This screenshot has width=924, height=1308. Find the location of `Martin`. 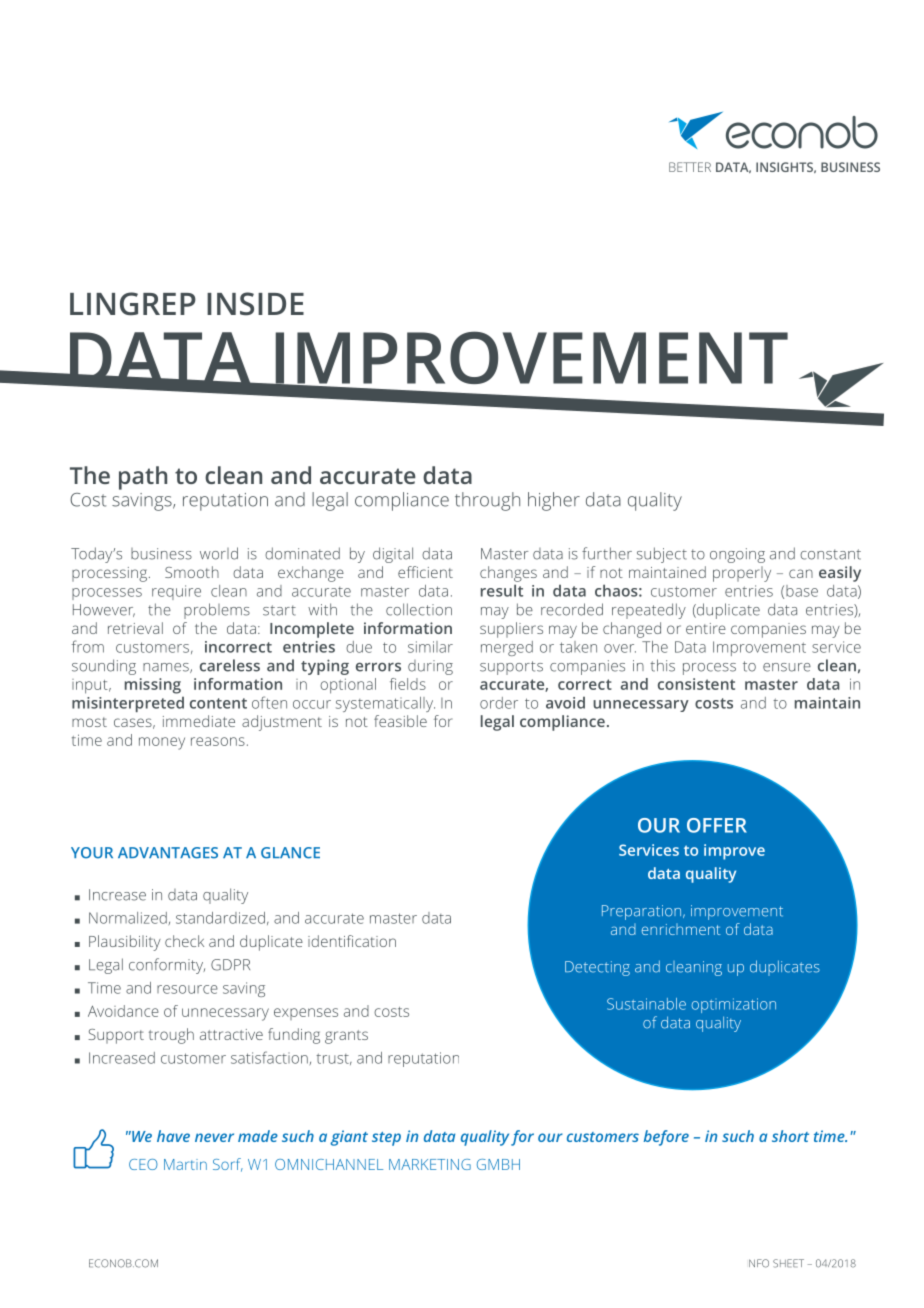

Martin is located at coordinates (185, 1164).
